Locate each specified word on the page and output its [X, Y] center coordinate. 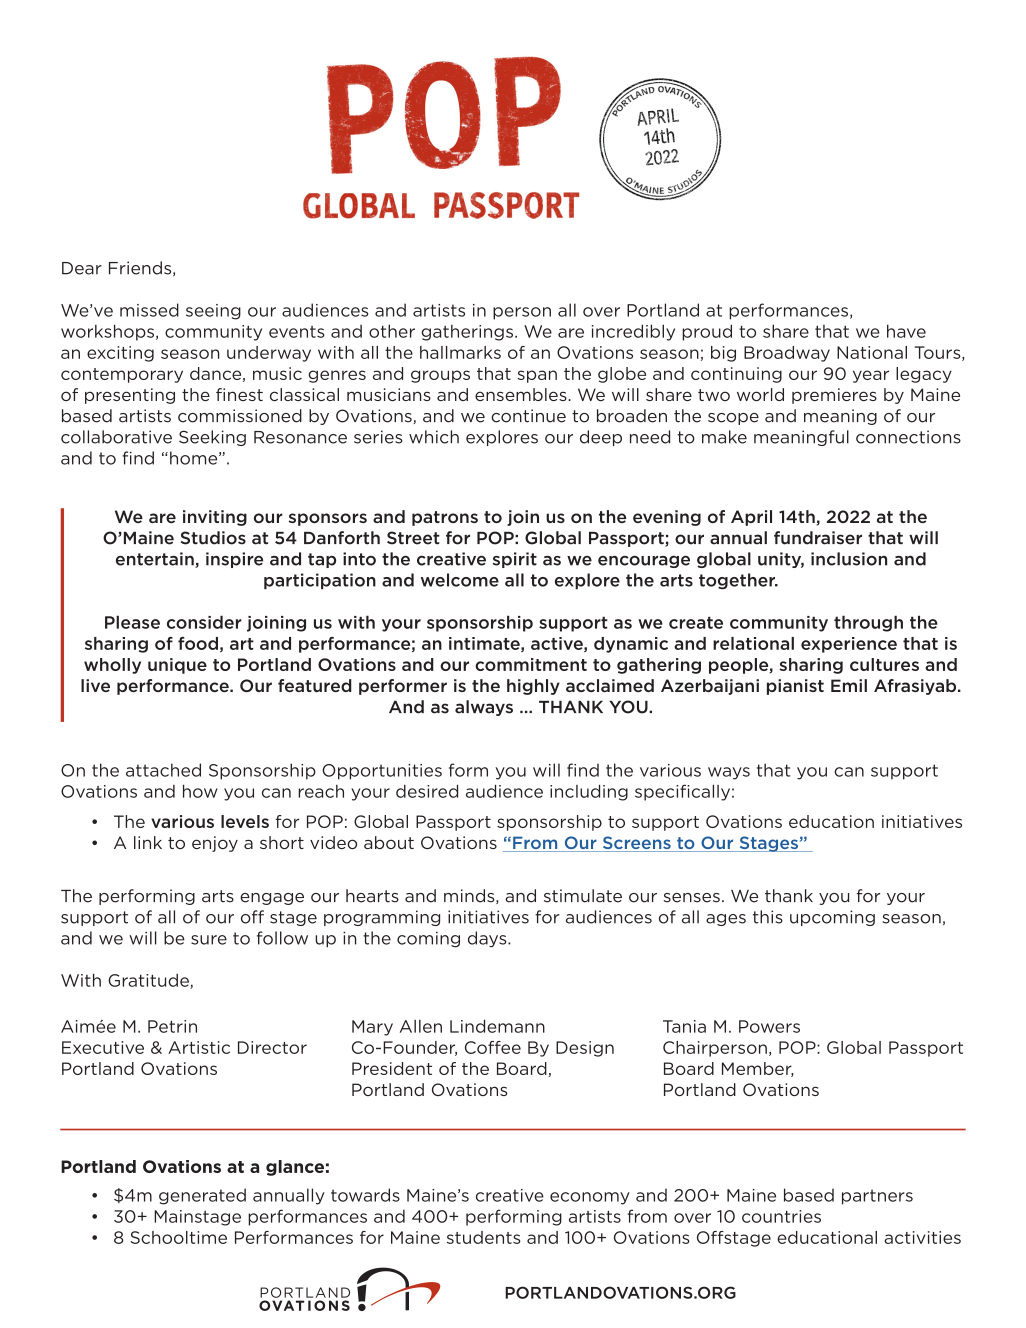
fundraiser [818, 538]
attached [163, 770]
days [488, 939]
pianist [795, 687]
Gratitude [149, 981]
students [484, 1237]
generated [202, 1196]
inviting [215, 518]
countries [781, 1216]
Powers [769, 1026]
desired [427, 791]
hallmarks [460, 352]
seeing [213, 312]
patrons [445, 518]
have [906, 331]
